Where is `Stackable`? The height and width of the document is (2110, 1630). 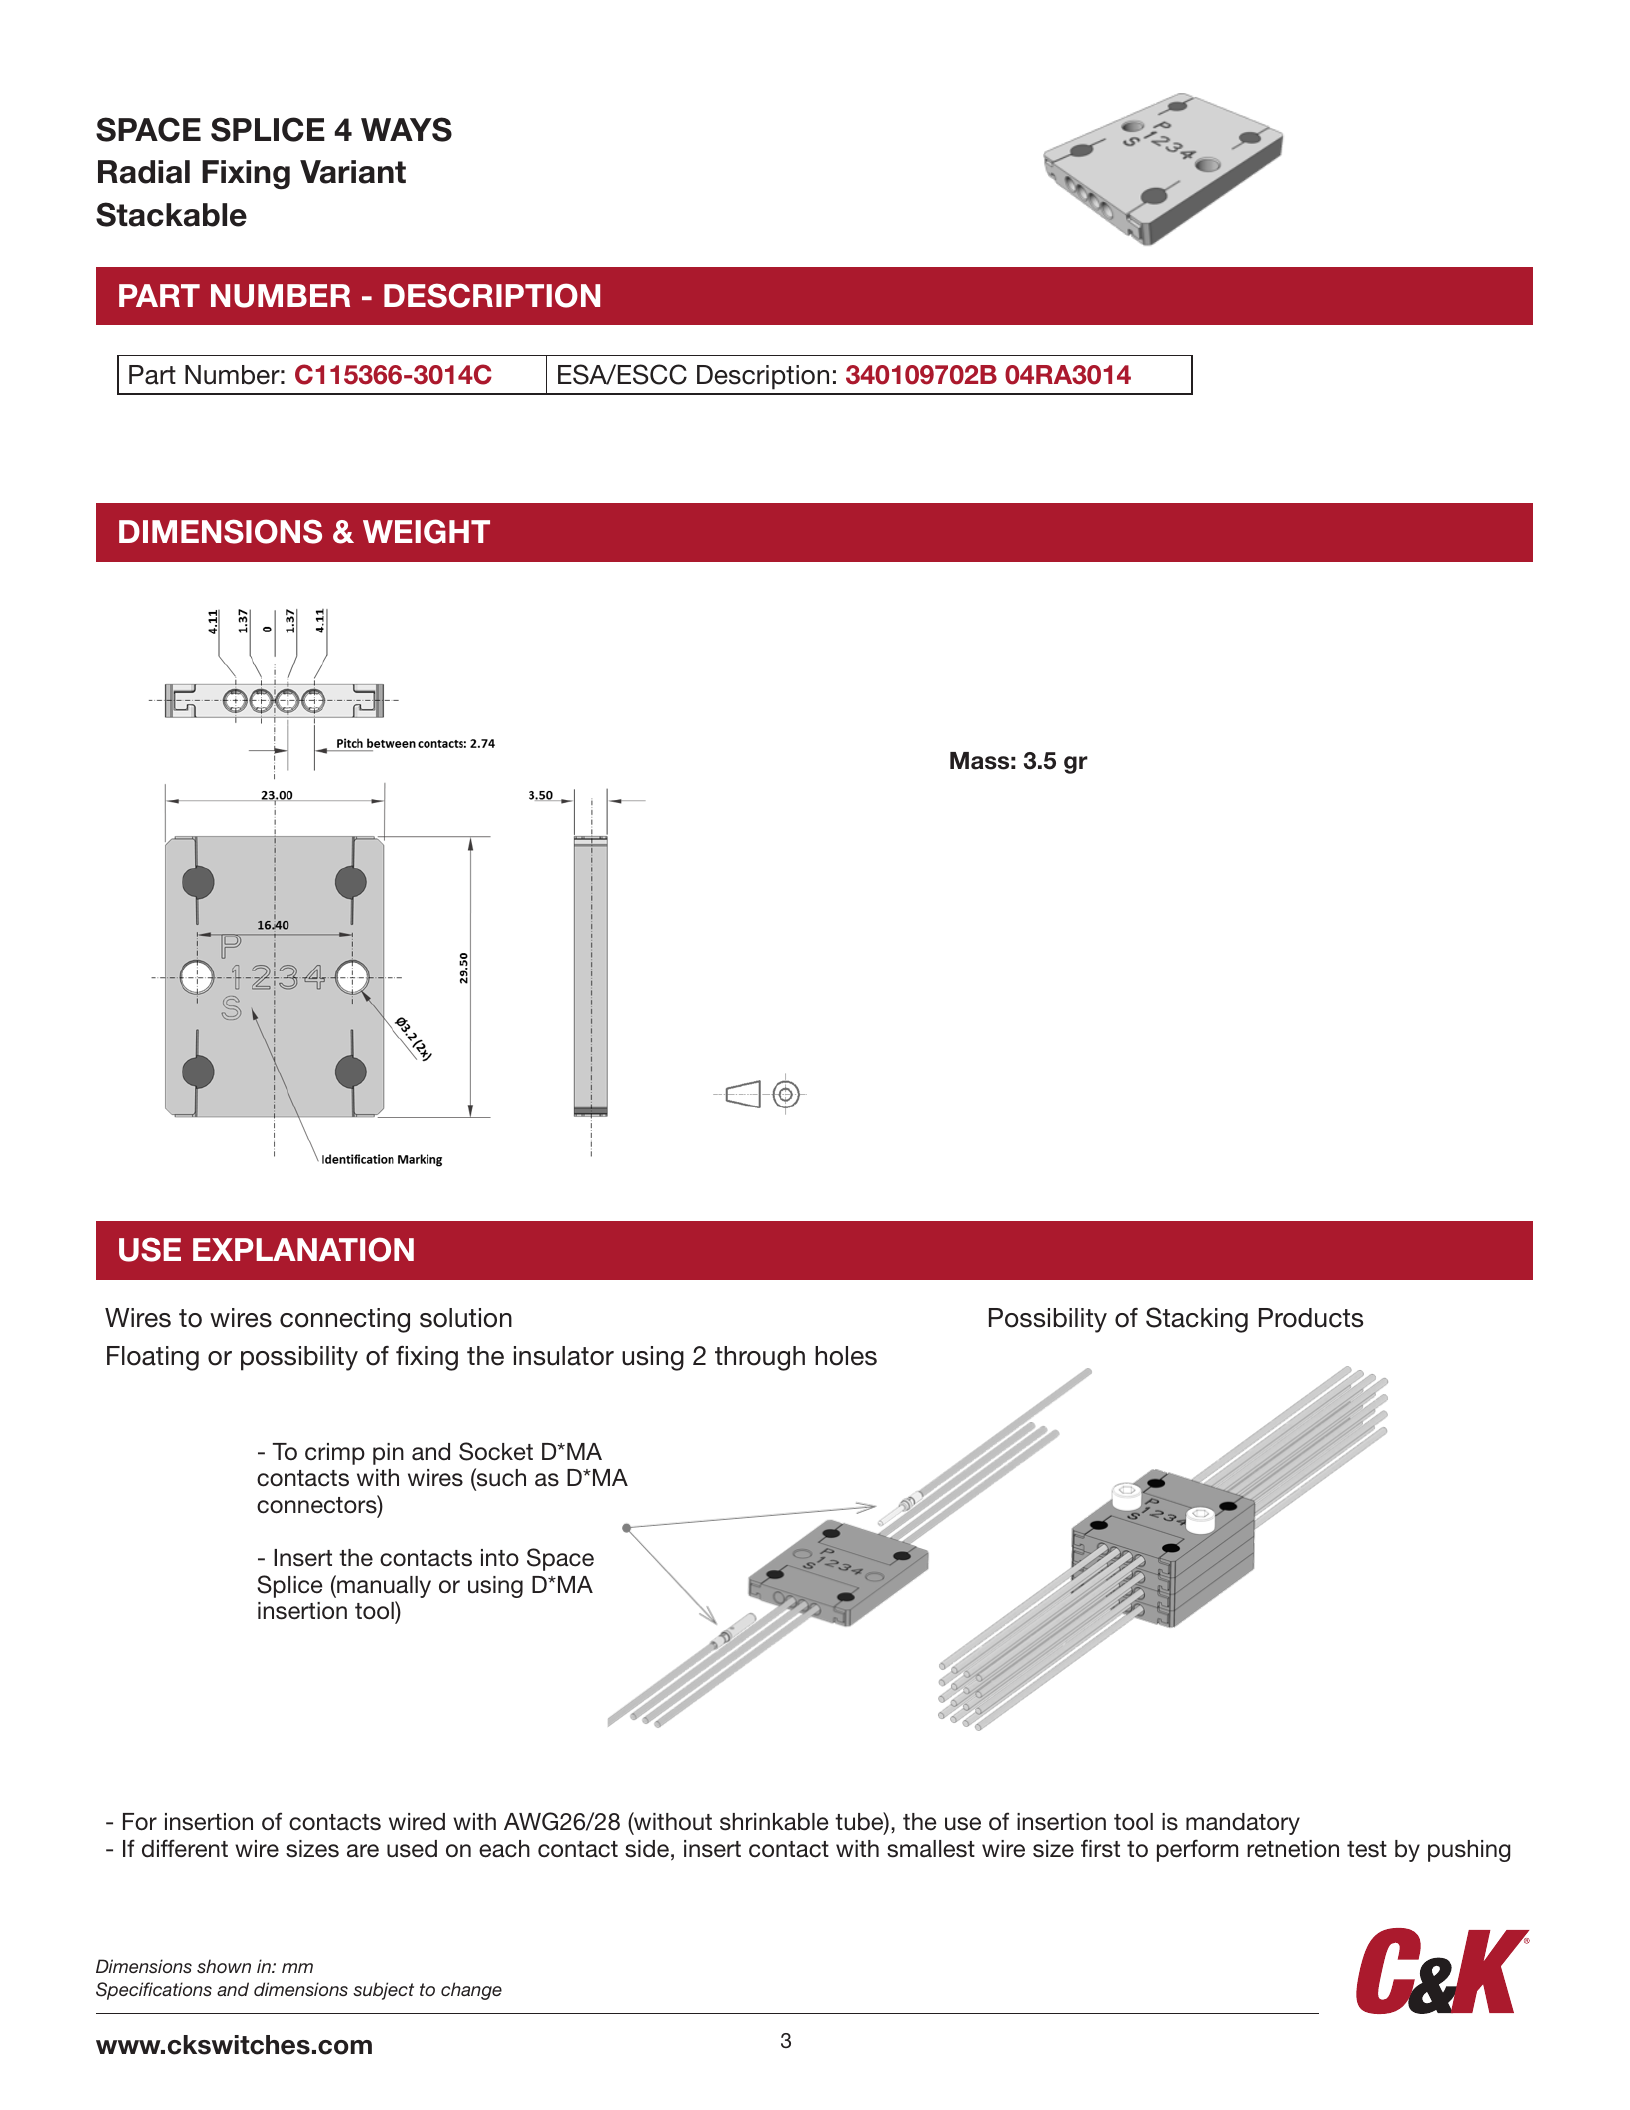 Stackable is located at coordinates (171, 214).
